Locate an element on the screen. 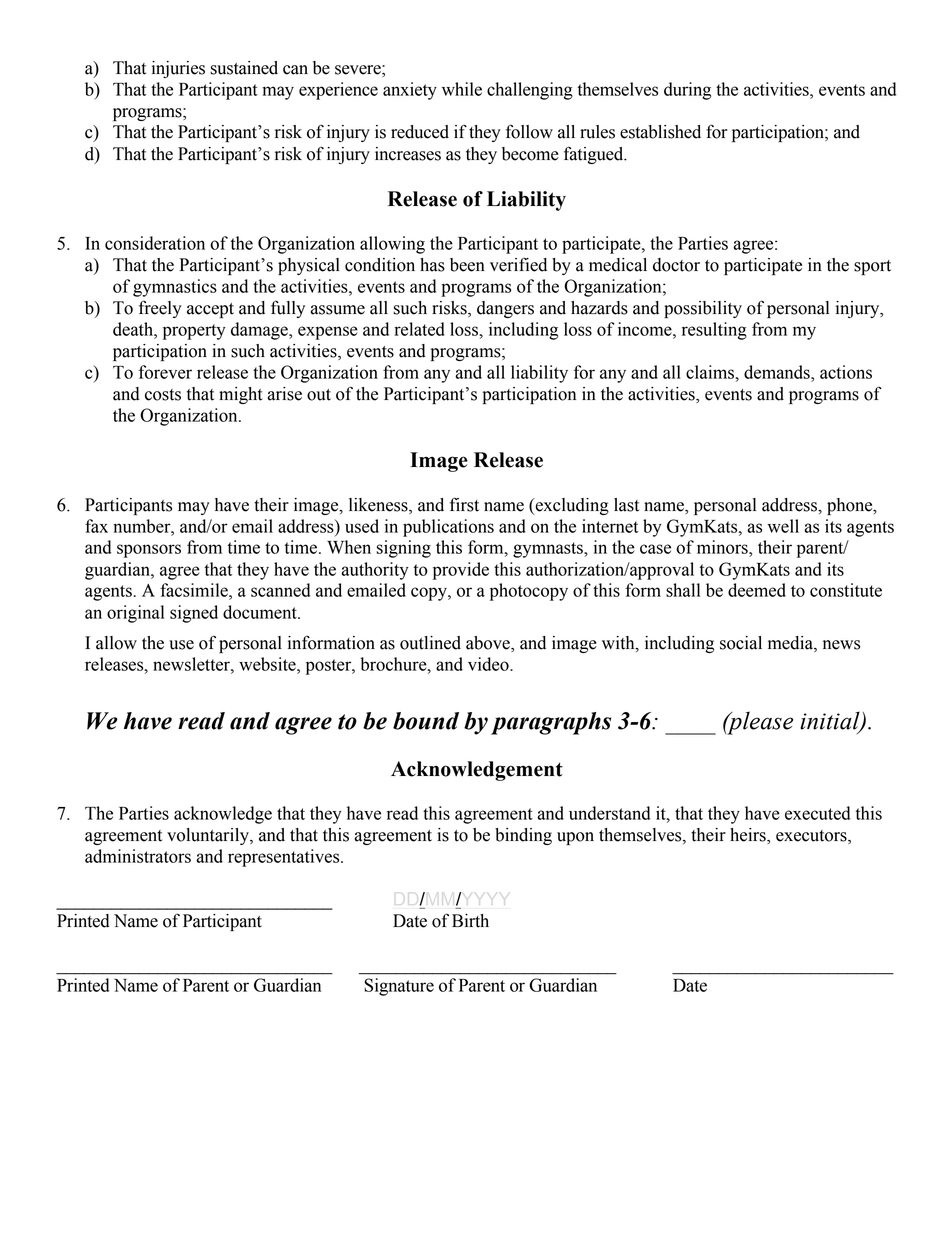 This screenshot has width=952, height=1233. during is located at coordinates (687, 91).
